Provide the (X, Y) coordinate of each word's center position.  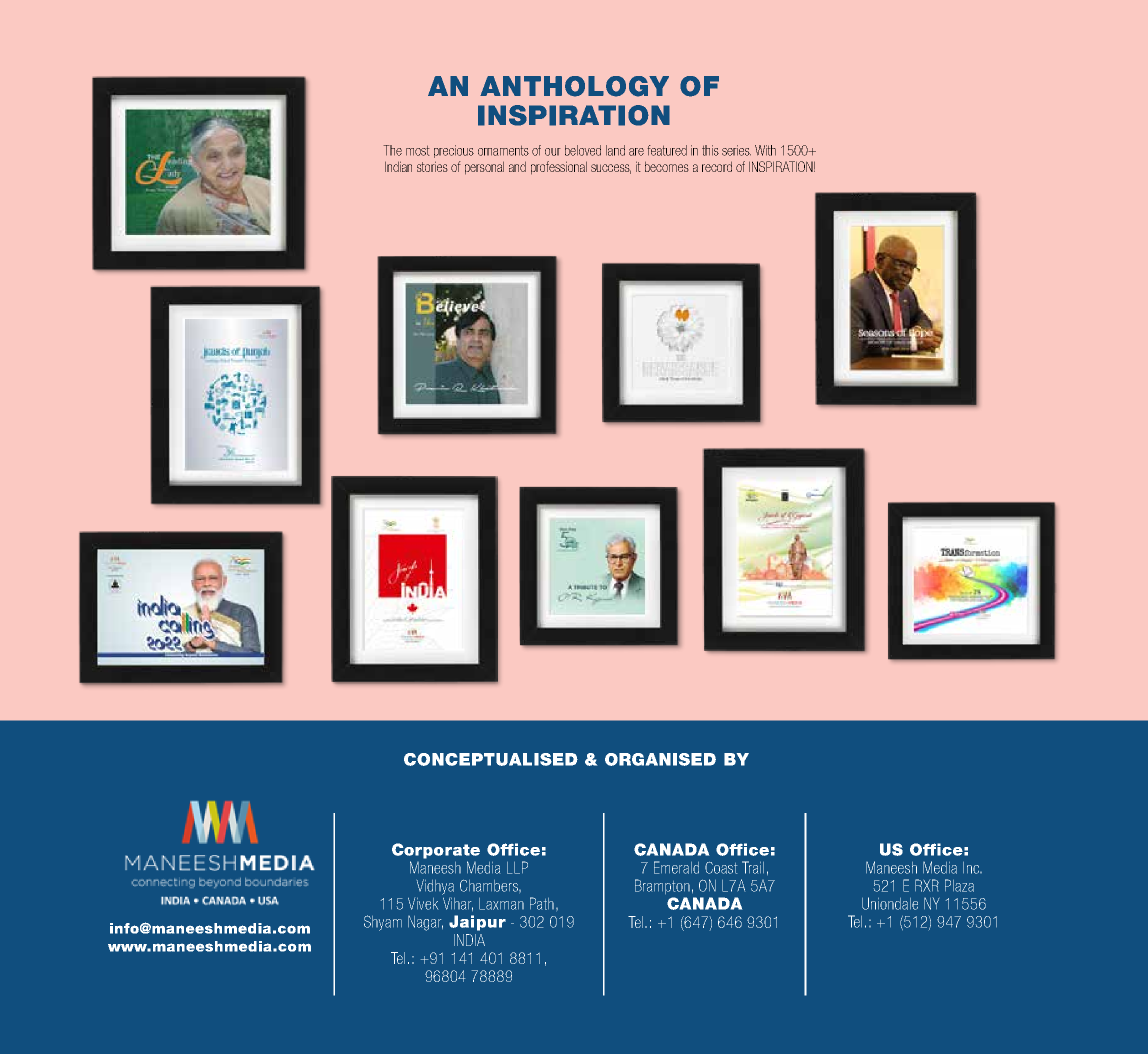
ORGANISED (660, 759)
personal (484, 168)
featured (667, 150)
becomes (667, 166)
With (765, 150)
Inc (972, 868)
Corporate (436, 851)
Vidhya (435, 887)
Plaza (959, 885)
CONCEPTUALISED (491, 759)
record (717, 166)
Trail (753, 867)
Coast (721, 868)
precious (454, 151)
